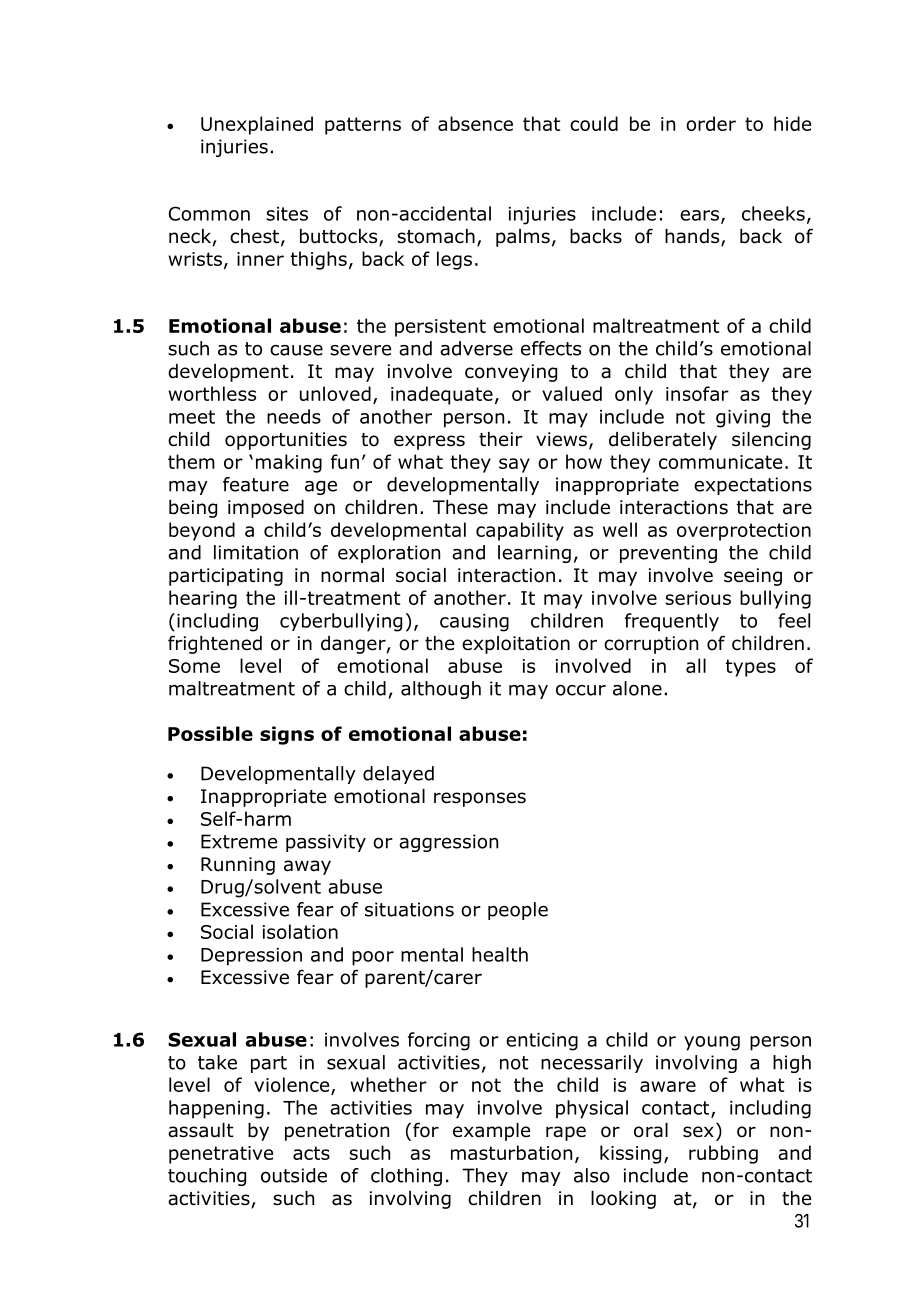 This image has height=1308, width=924. What do you see at coordinates (501, 439) in the image?
I see `their` at bounding box center [501, 439].
